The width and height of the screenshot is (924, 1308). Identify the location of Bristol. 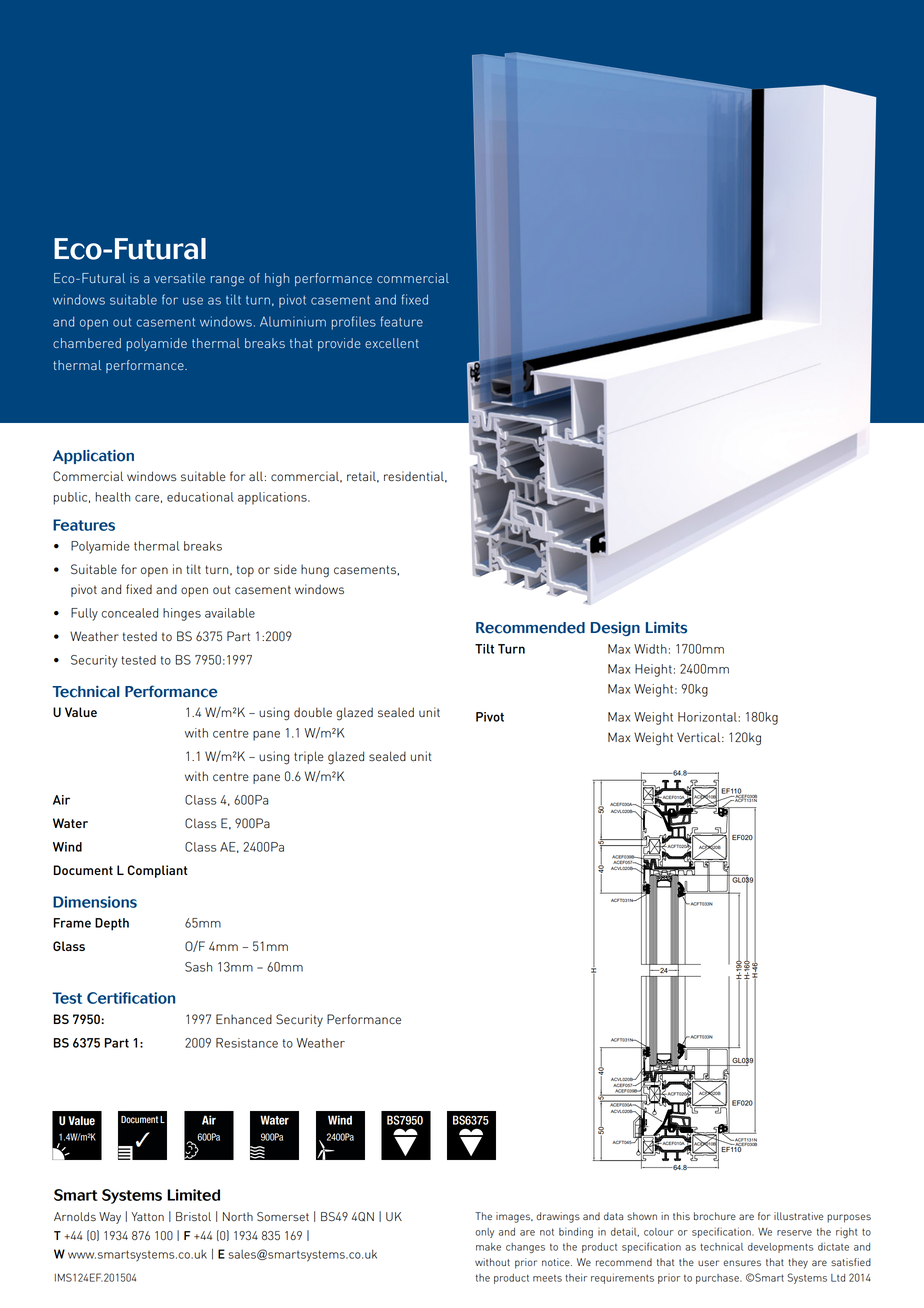
(193, 1217).
